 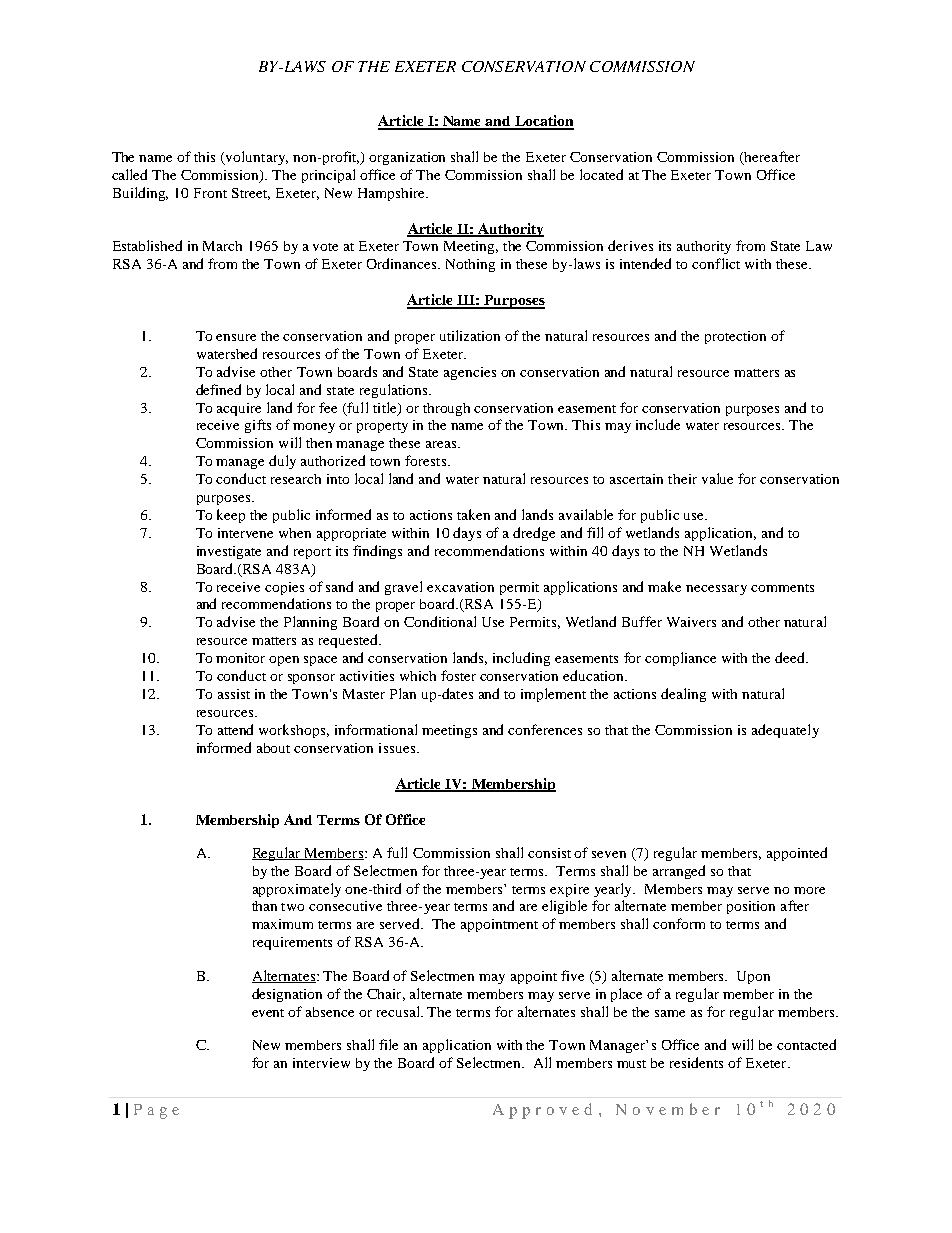 I want to click on Waivers, so click(x=691, y=622).
